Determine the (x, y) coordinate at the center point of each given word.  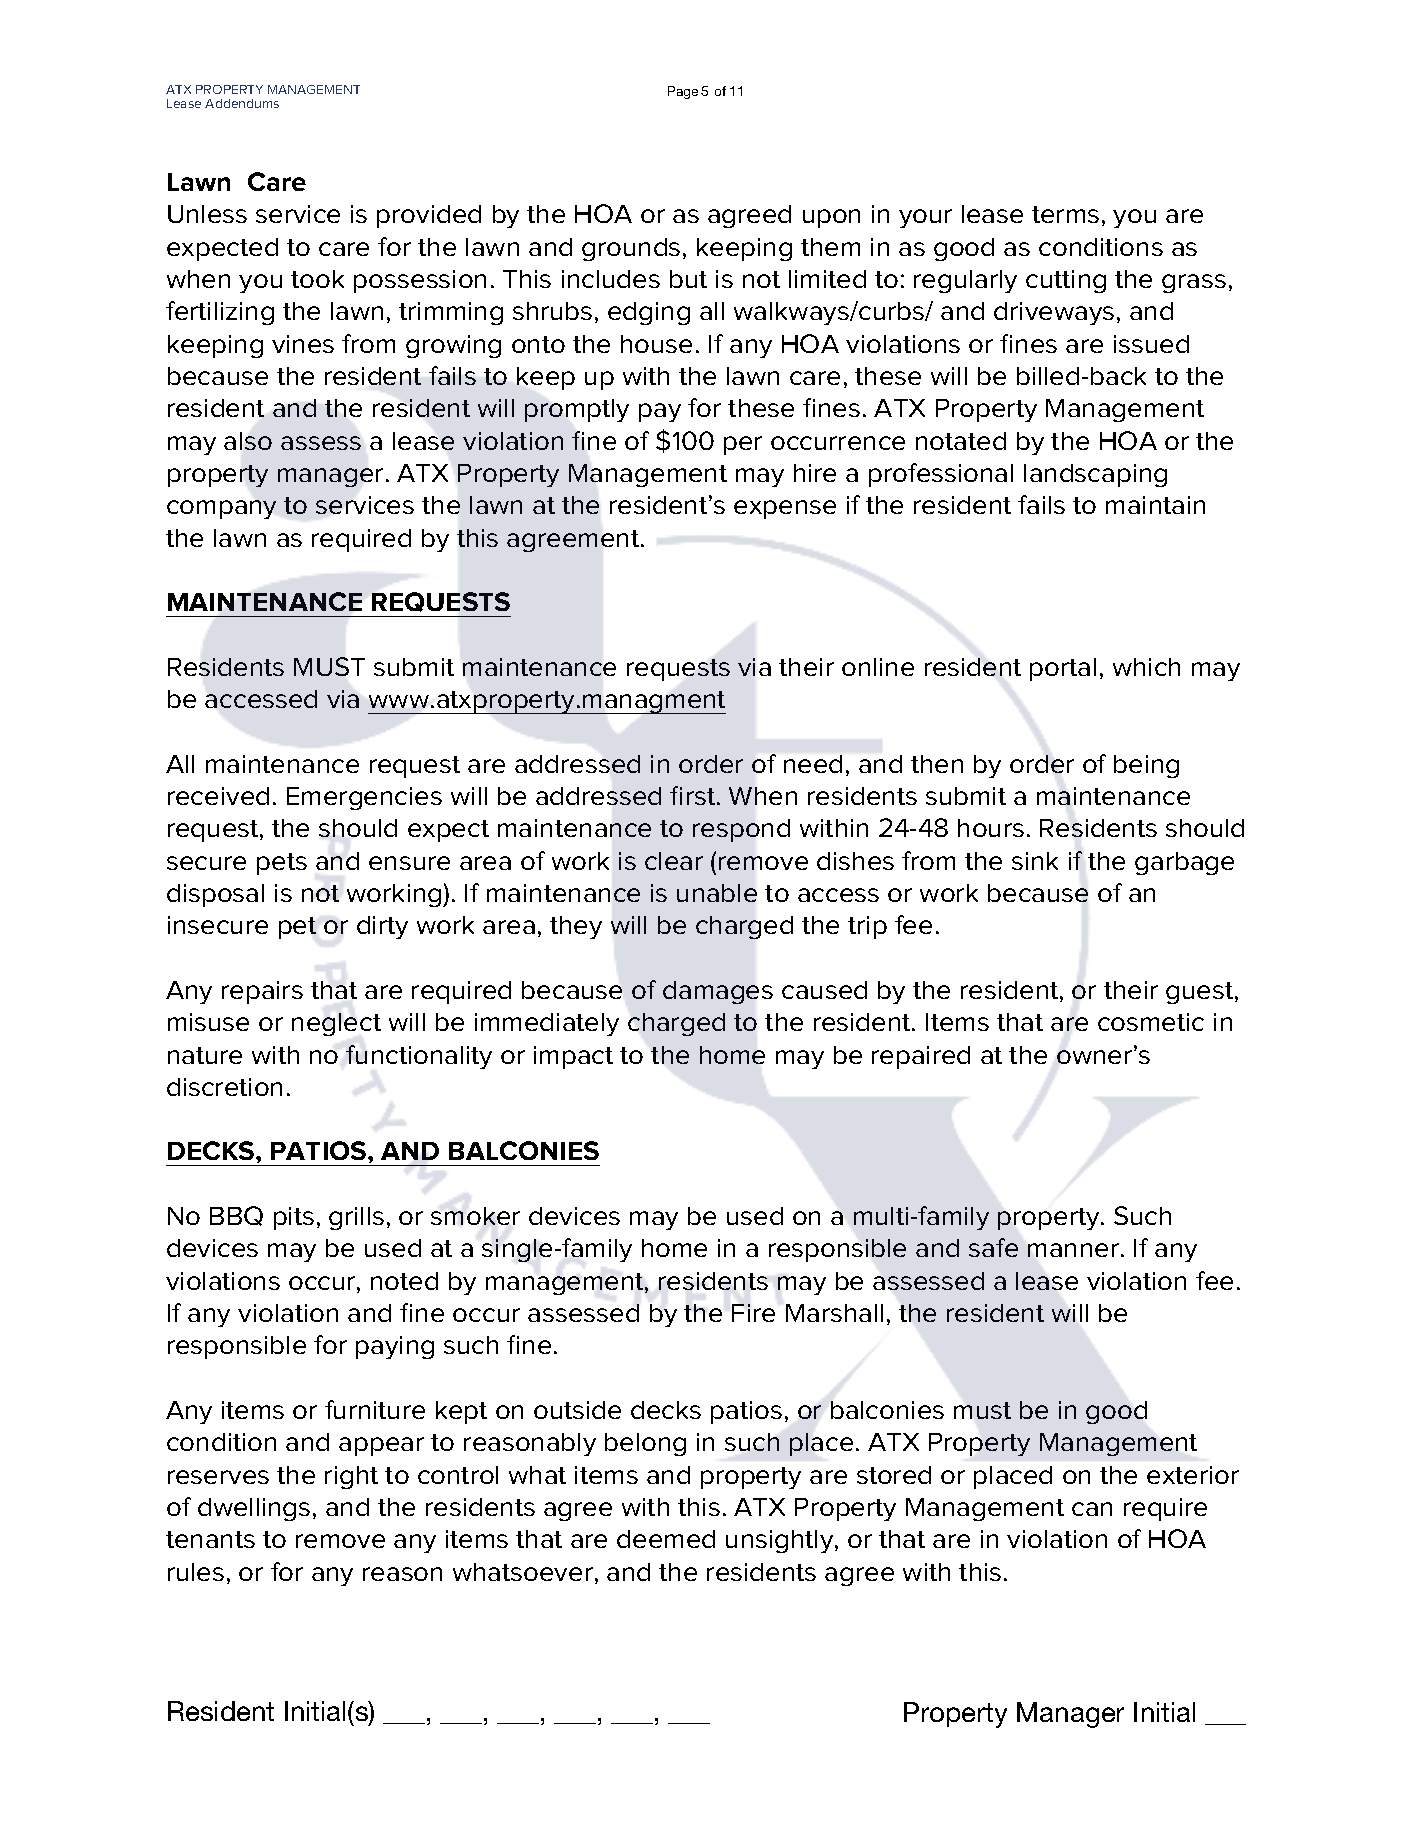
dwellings (254, 1509)
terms (1065, 214)
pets (282, 864)
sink (1035, 861)
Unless (207, 214)
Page (683, 92)
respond (741, 830)
